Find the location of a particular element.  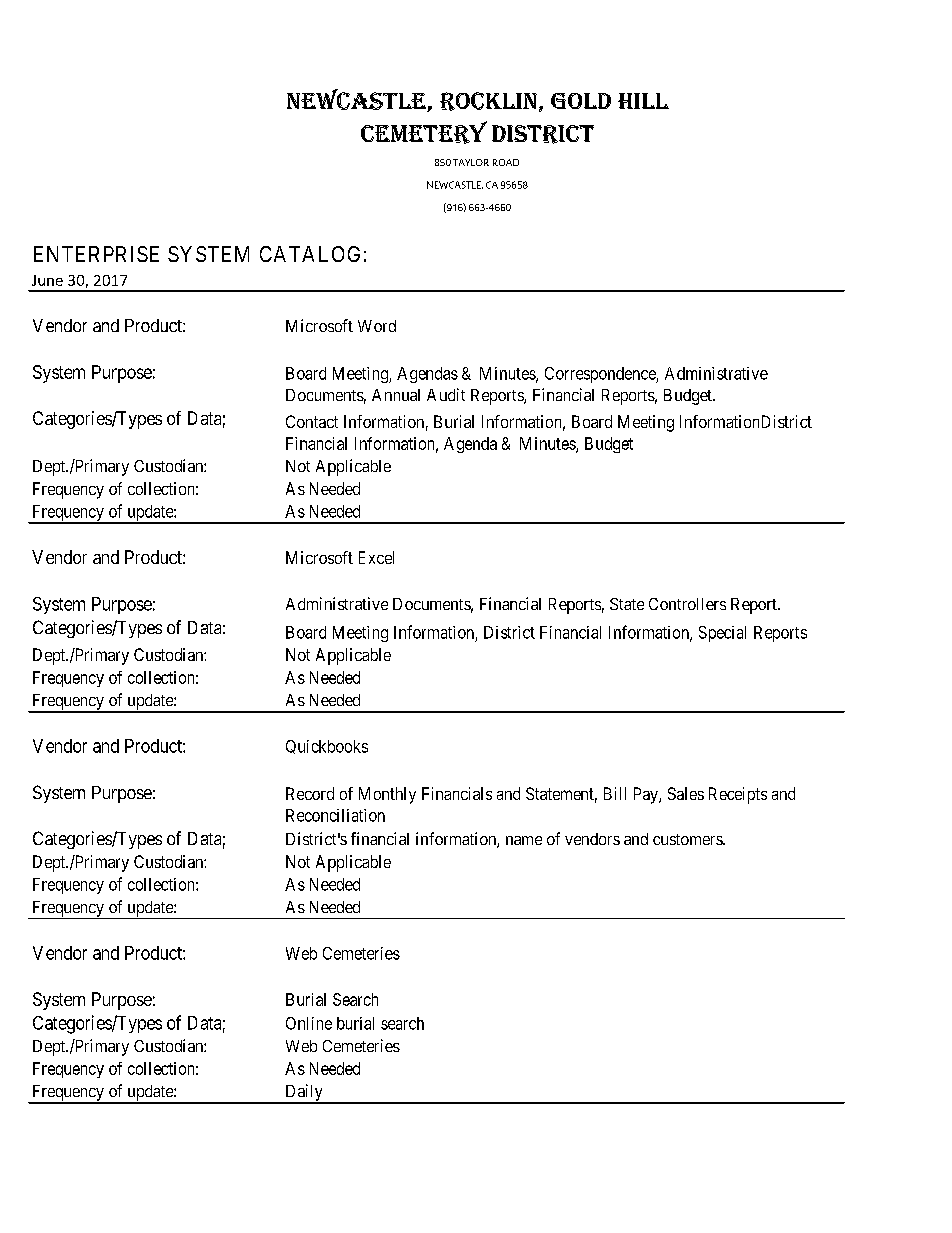

Excel is located at coordinates (376, 557).
